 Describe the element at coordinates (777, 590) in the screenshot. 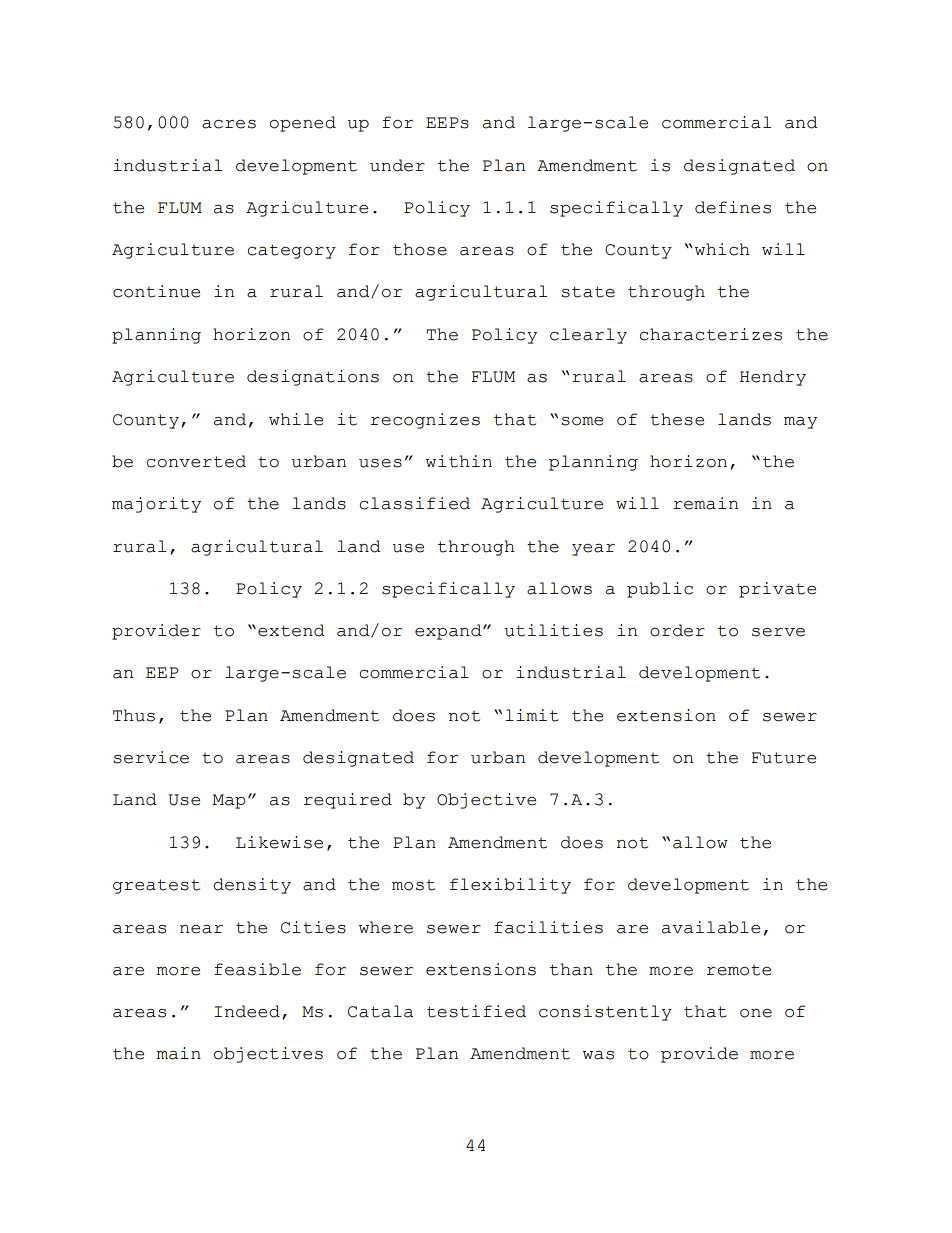

I see `private` at that location.
